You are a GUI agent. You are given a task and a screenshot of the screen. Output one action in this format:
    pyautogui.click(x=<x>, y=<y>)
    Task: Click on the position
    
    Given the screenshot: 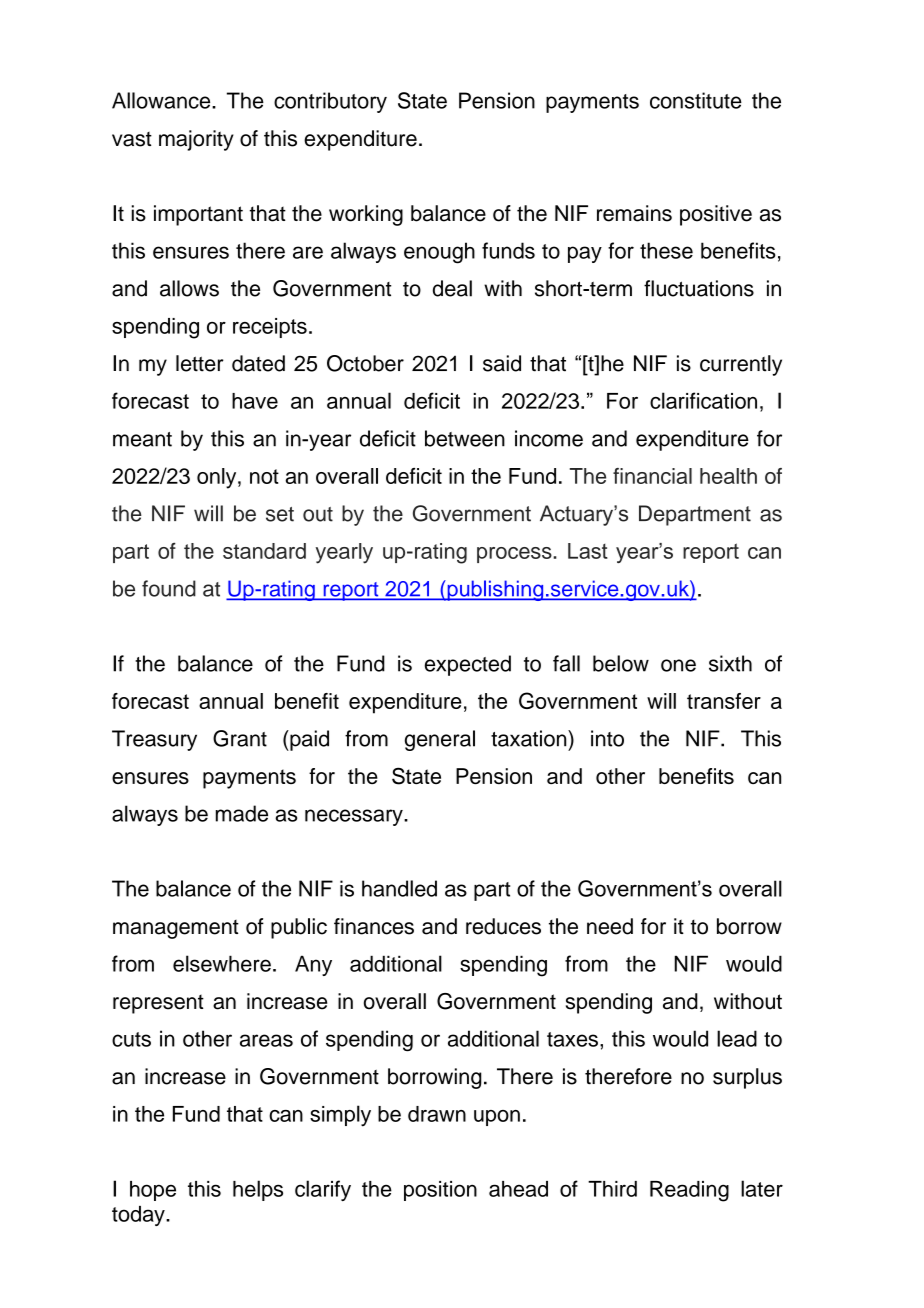 What is the action you would take?
    pyautogui.click(x=440, y=1191)
